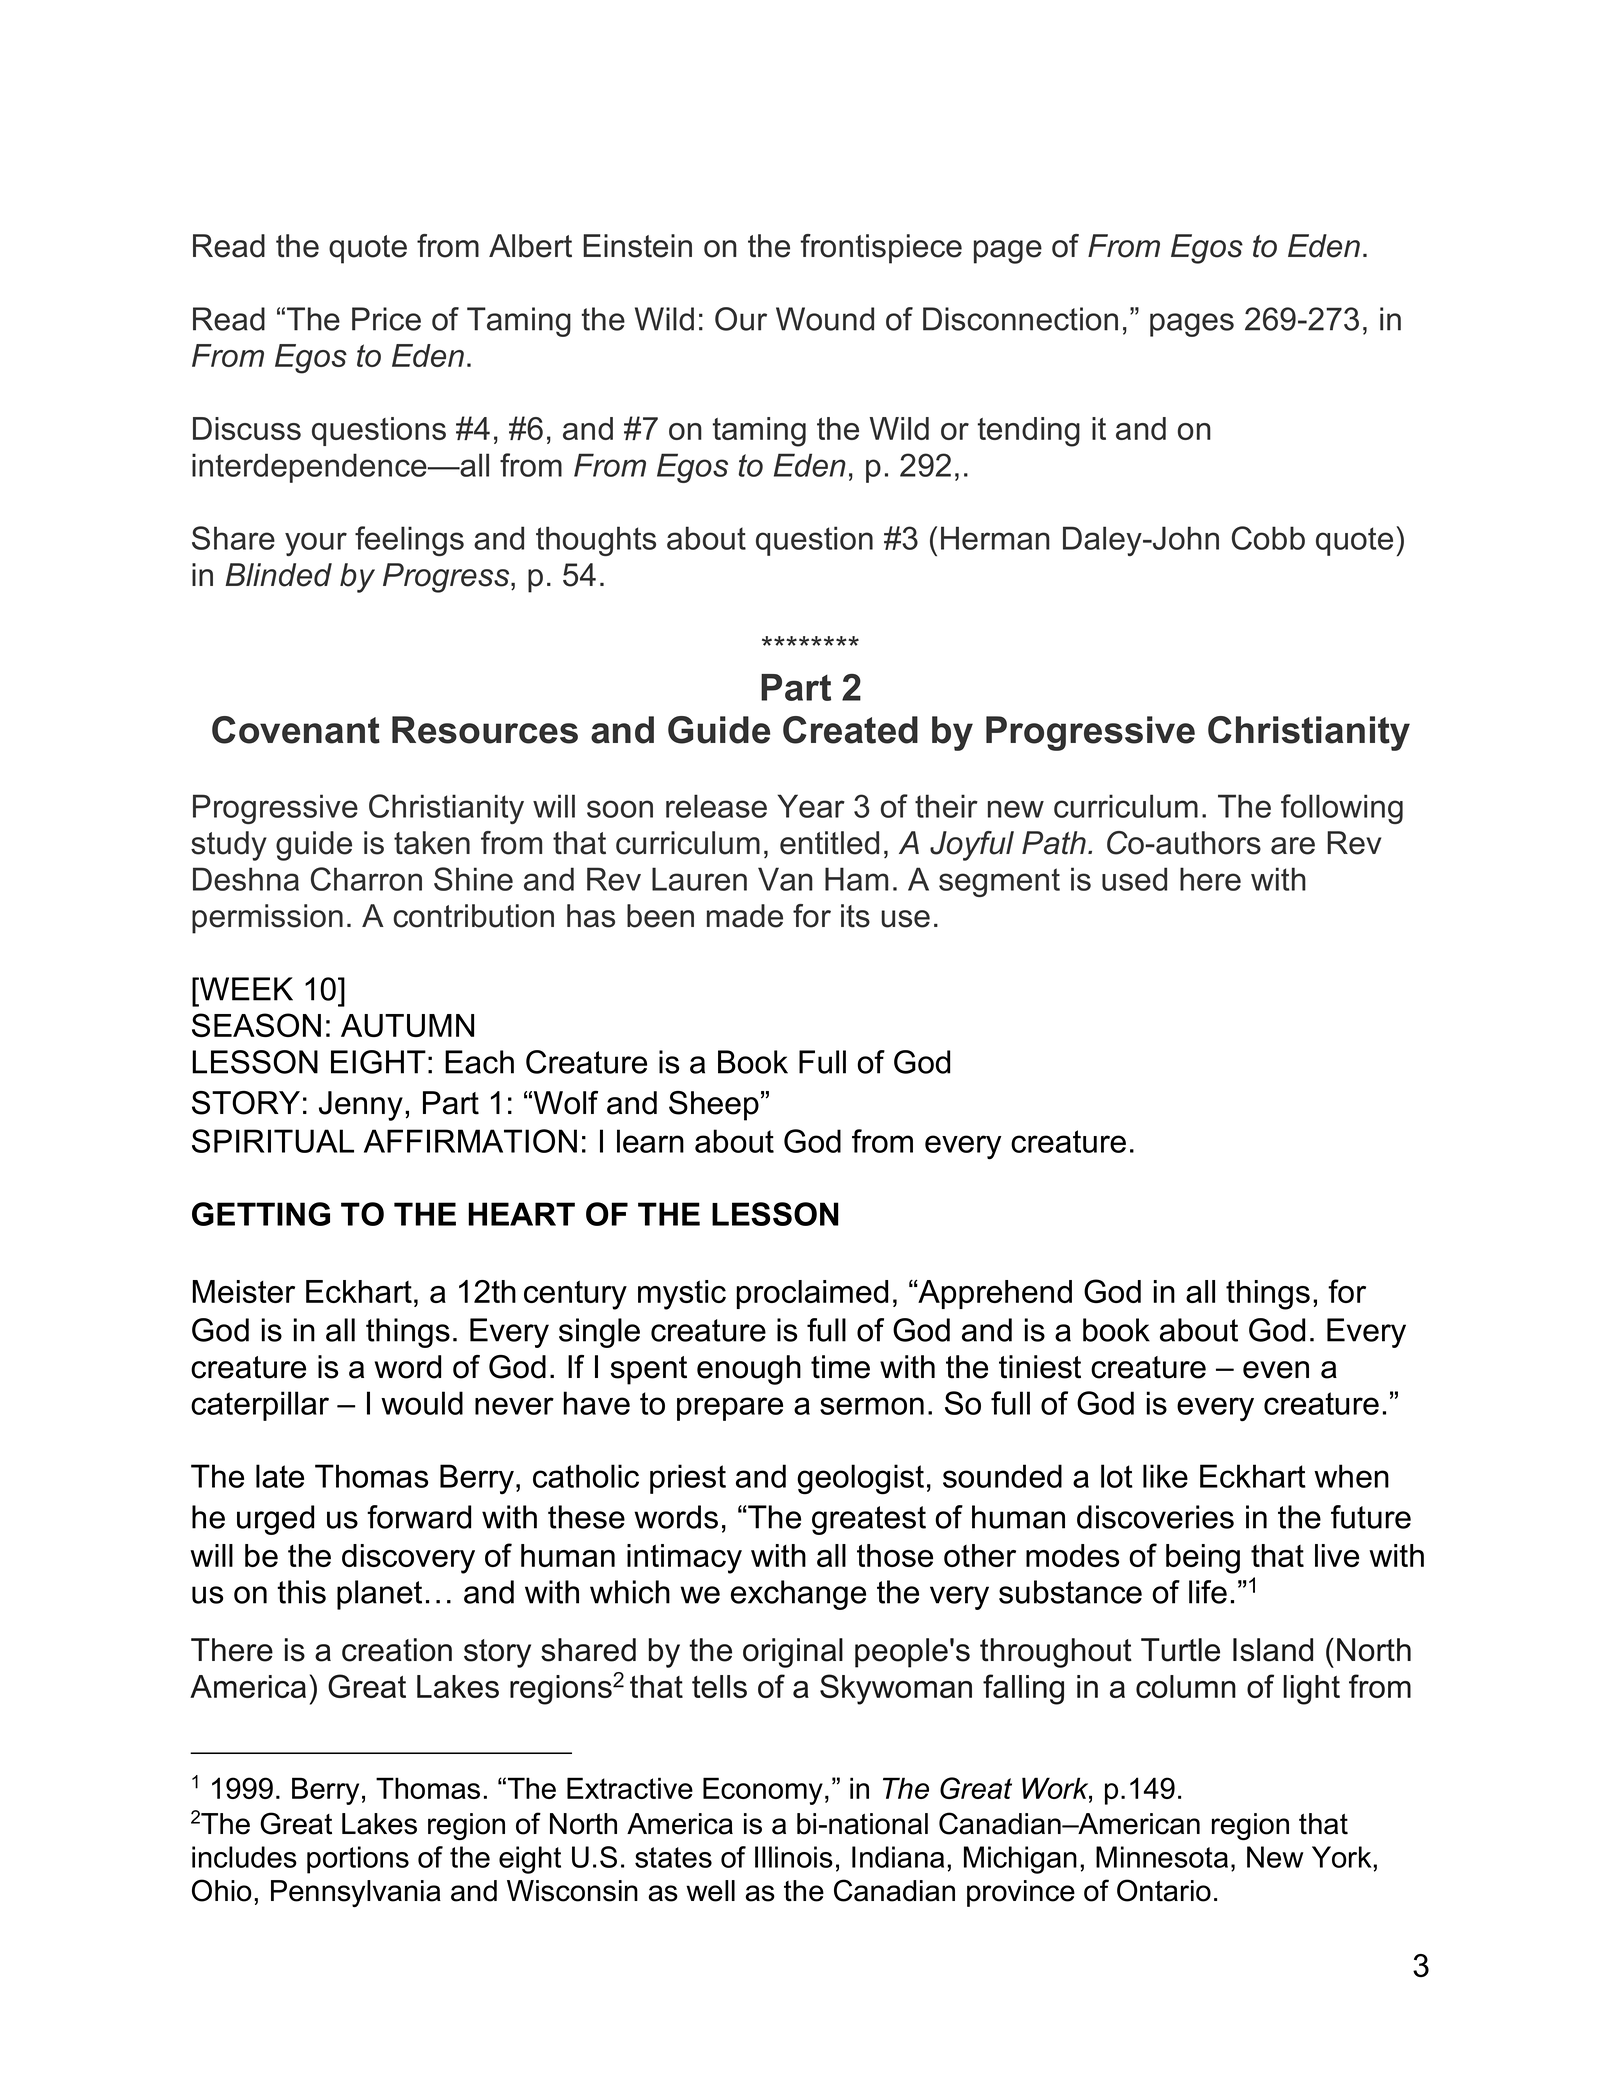 Image resolution: width=1621 pixels, height=2098 pixels. Describe the element at coordinates (860, 1479) in the document. I see `geologist` at that location.
